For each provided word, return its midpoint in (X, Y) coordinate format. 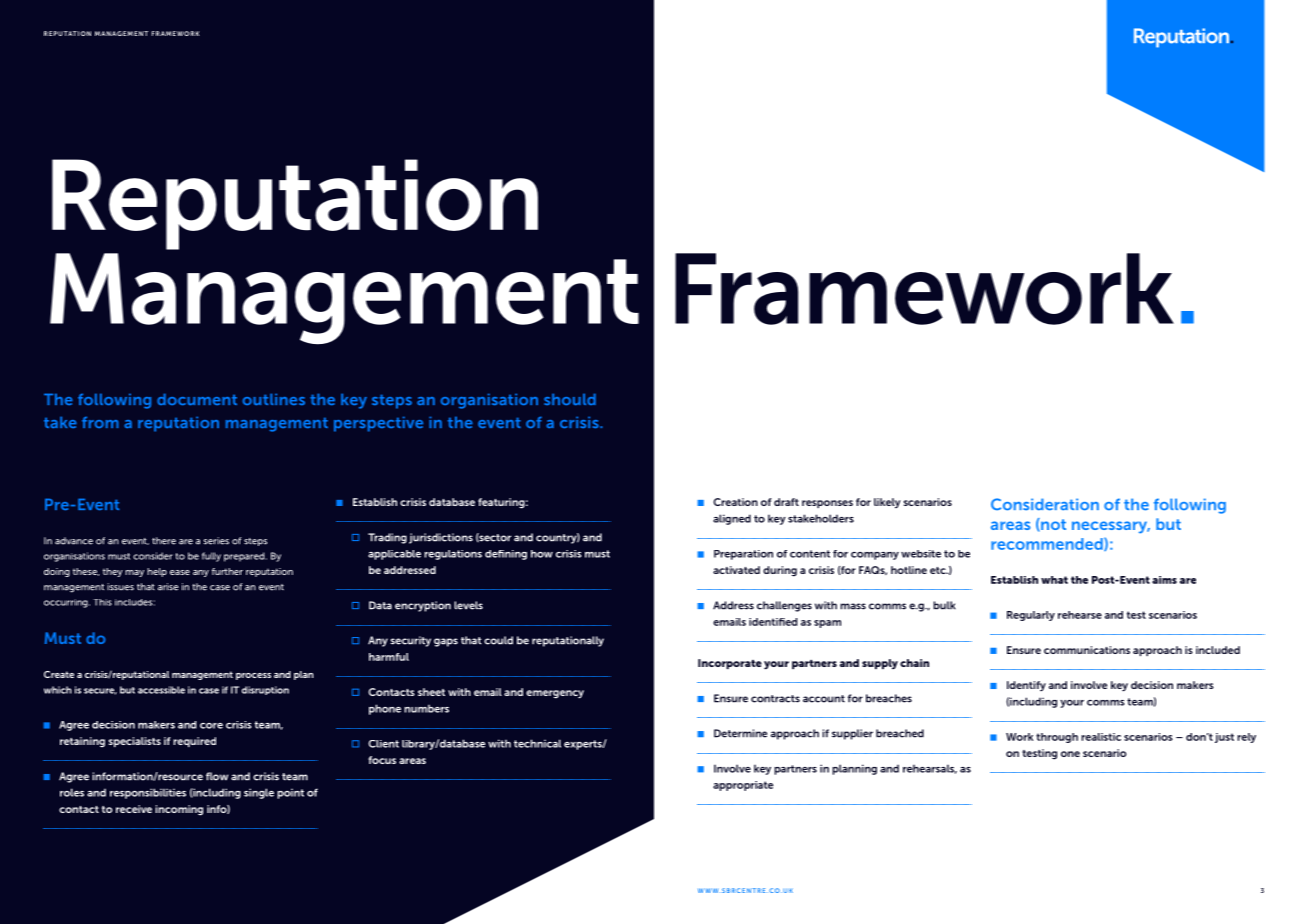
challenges (784, 606)
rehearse (1080, 615)
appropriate (743, 786)
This (102, 602)
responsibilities (148, 793)
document (197, 399)
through (1057, 738)
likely (887, 503)
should (570, 399)
